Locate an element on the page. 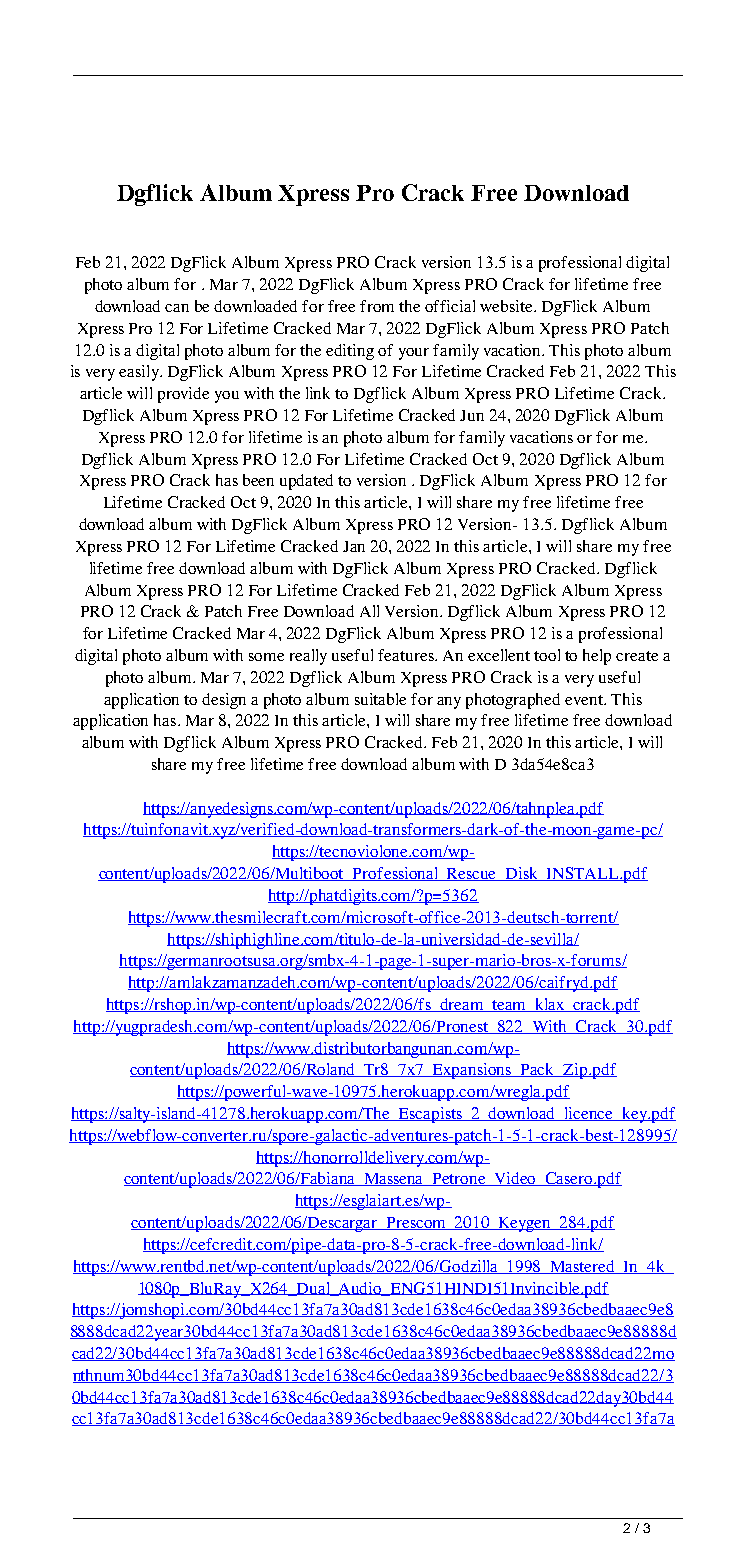 Image resolution: width=756 pixels, height=1568 pixels. your is located at coordinates (414, 354).
